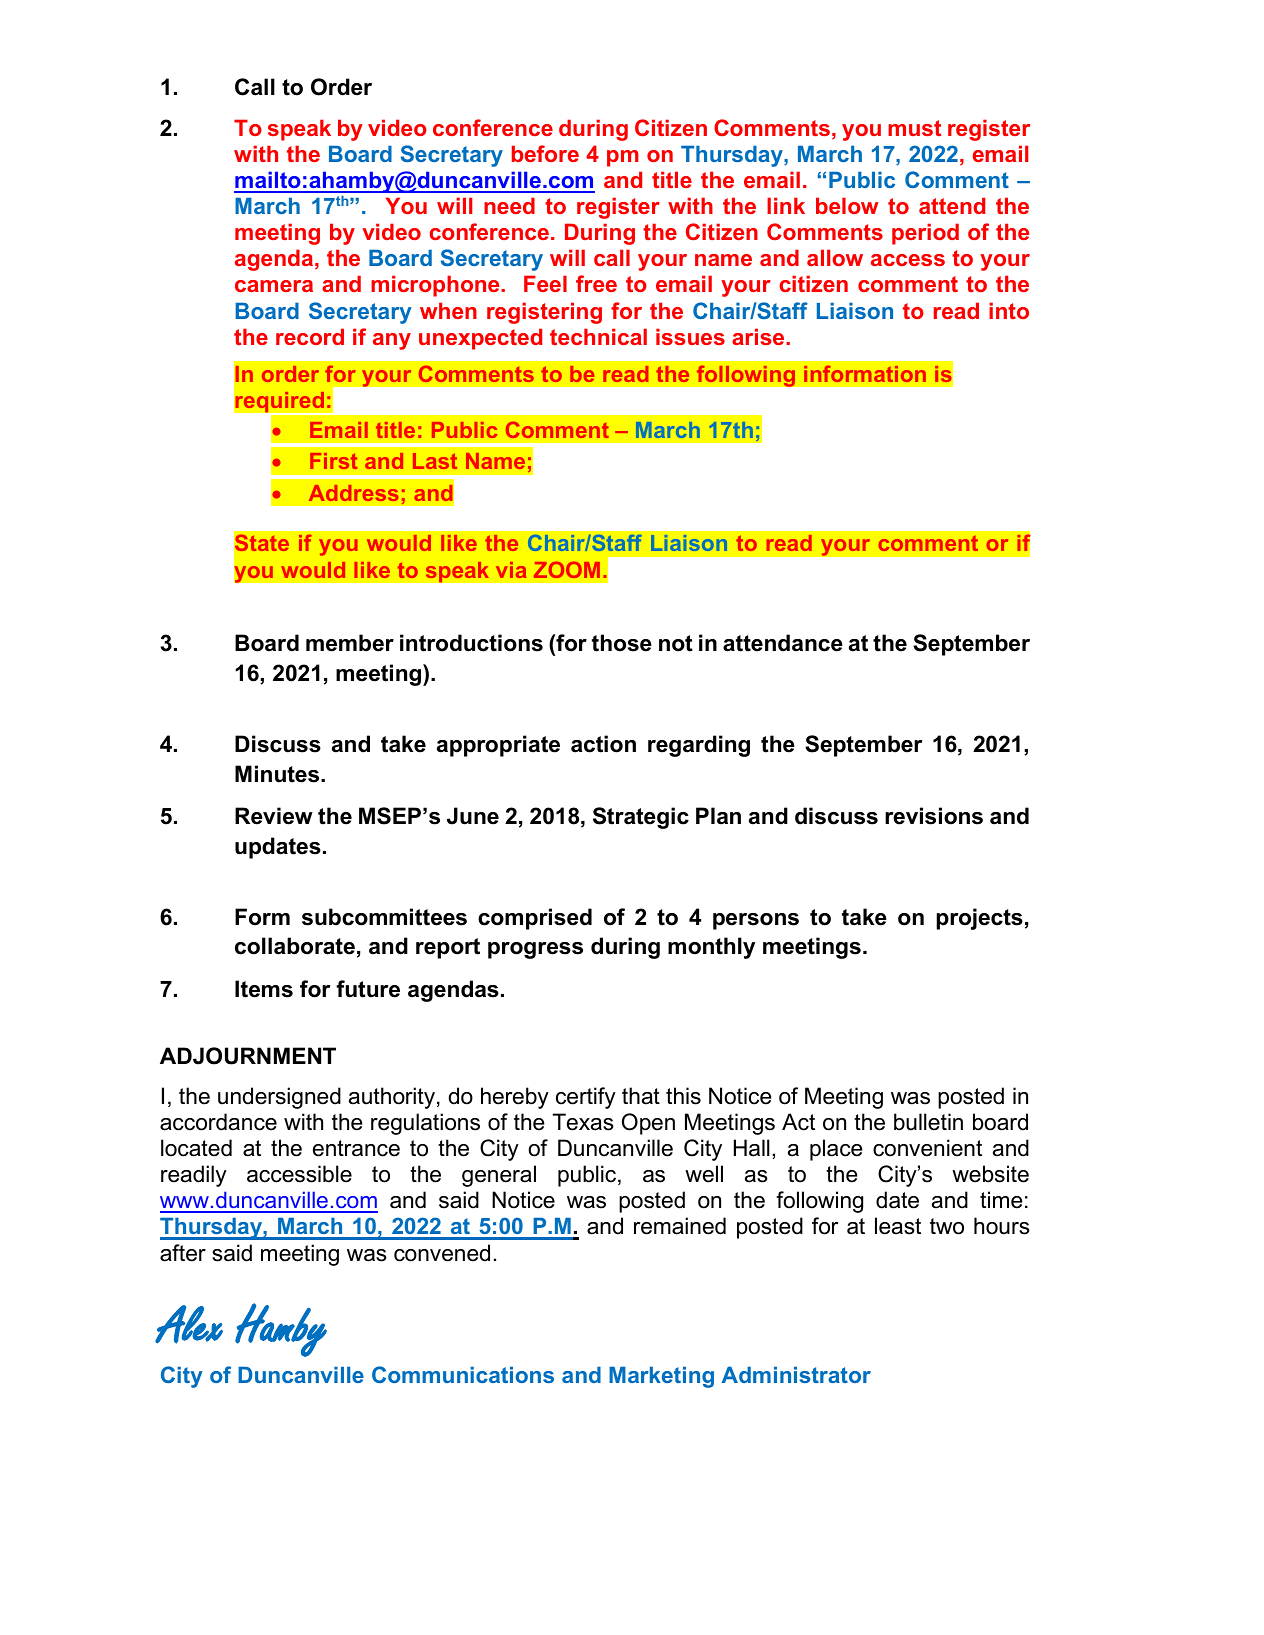 The width and height of the page is (1264, 1635). What do you see at coordinates (622, 643) in the page?
I see `those` at bounding box center [622, 643].
